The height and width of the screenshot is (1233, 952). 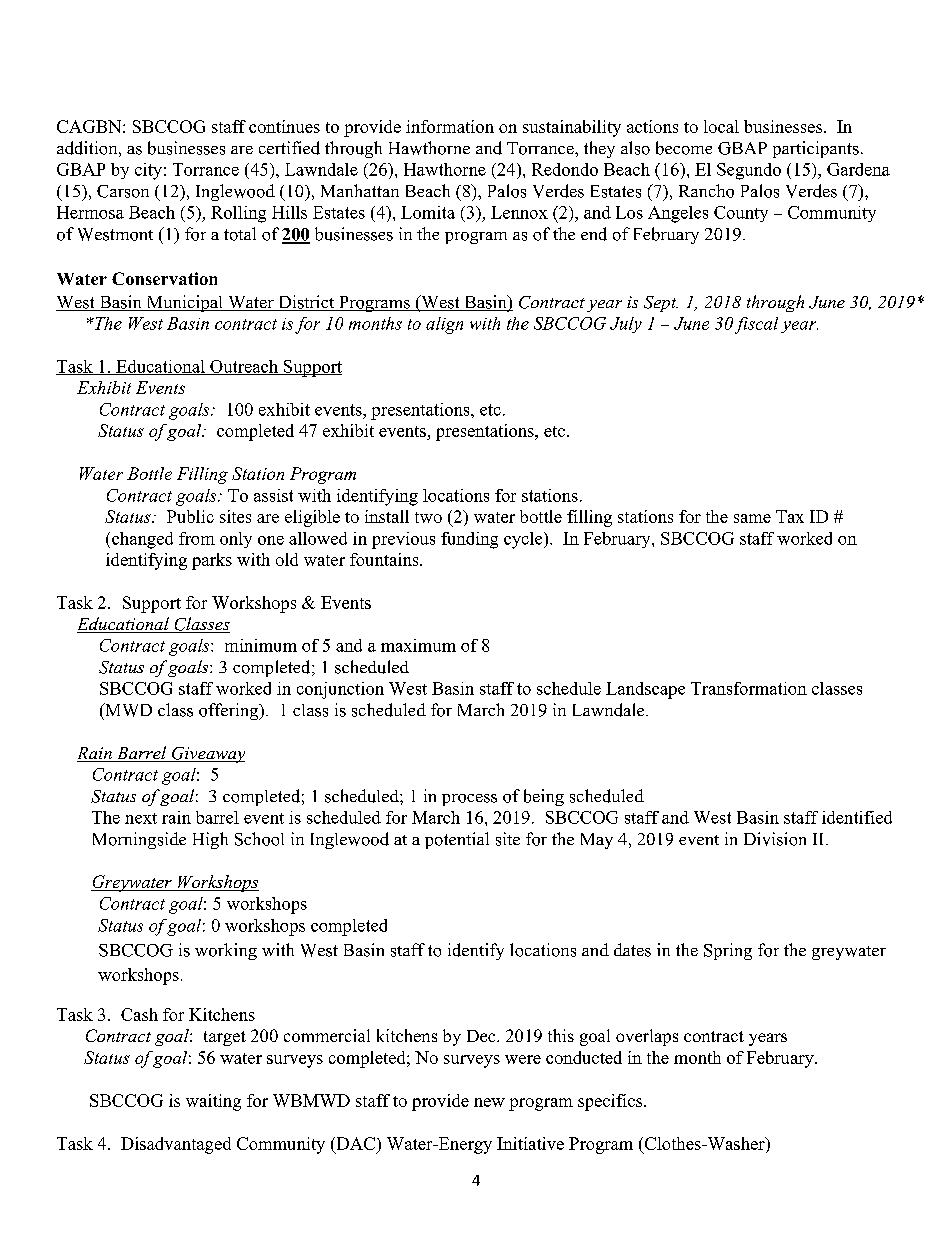 What do you see at coordinates (489, 1102) in the screenshot?
I see `new` at bounding box center [489, 1102].
